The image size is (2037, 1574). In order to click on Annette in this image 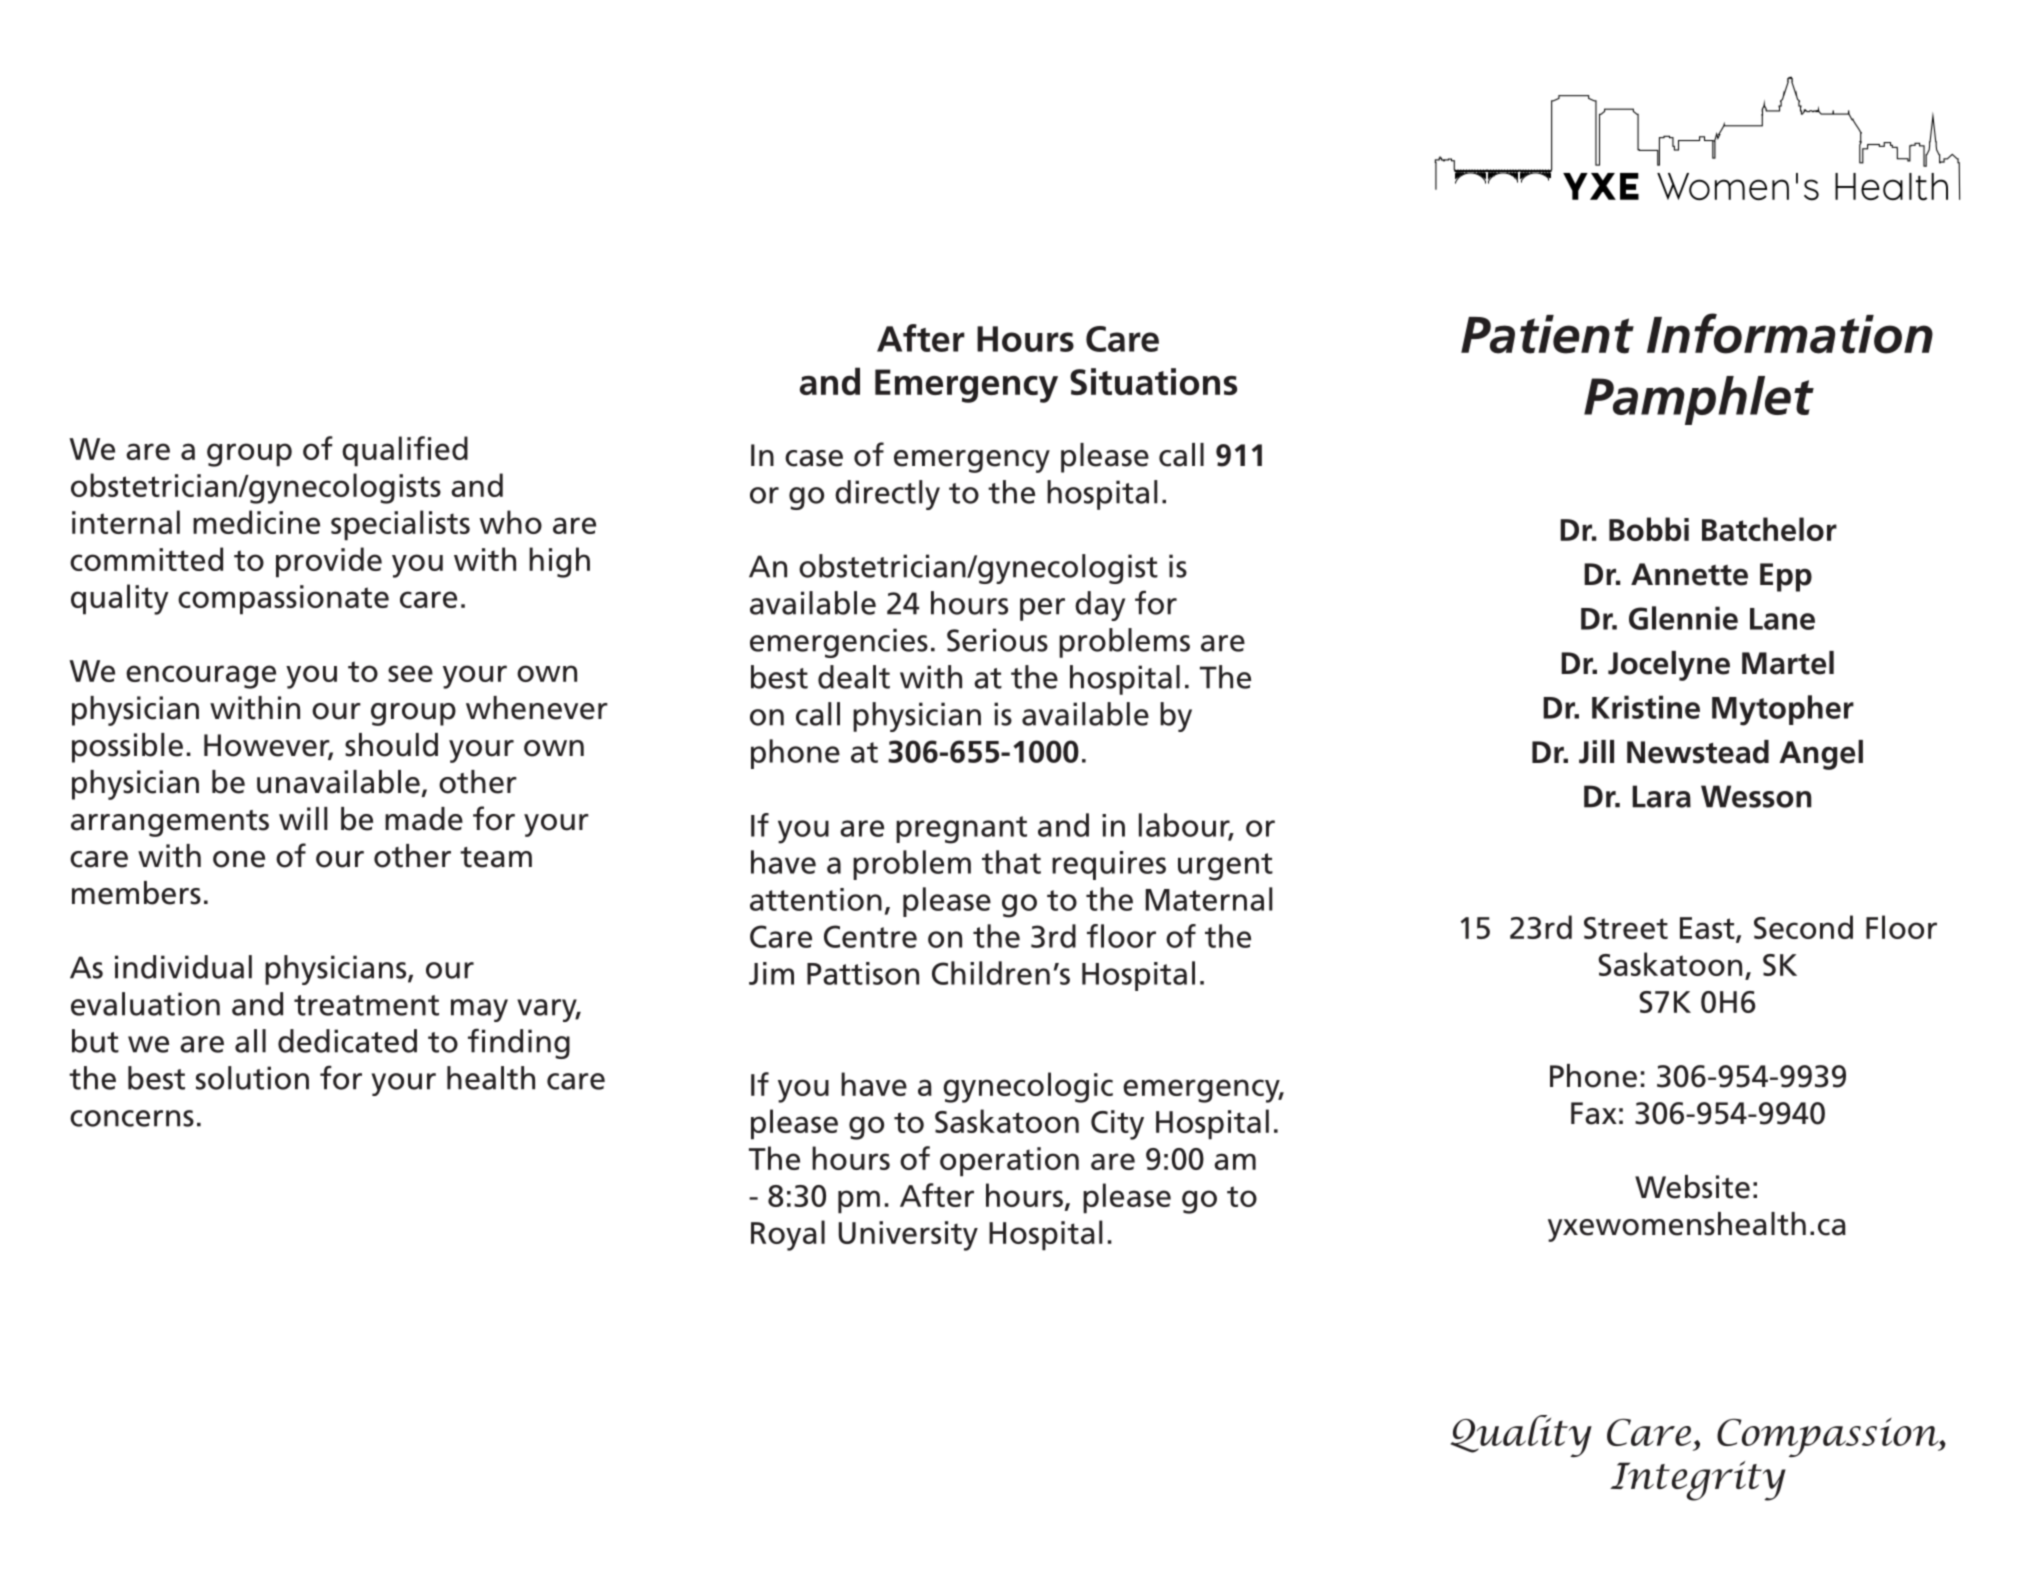, I will do `click(1689, 574)`.
